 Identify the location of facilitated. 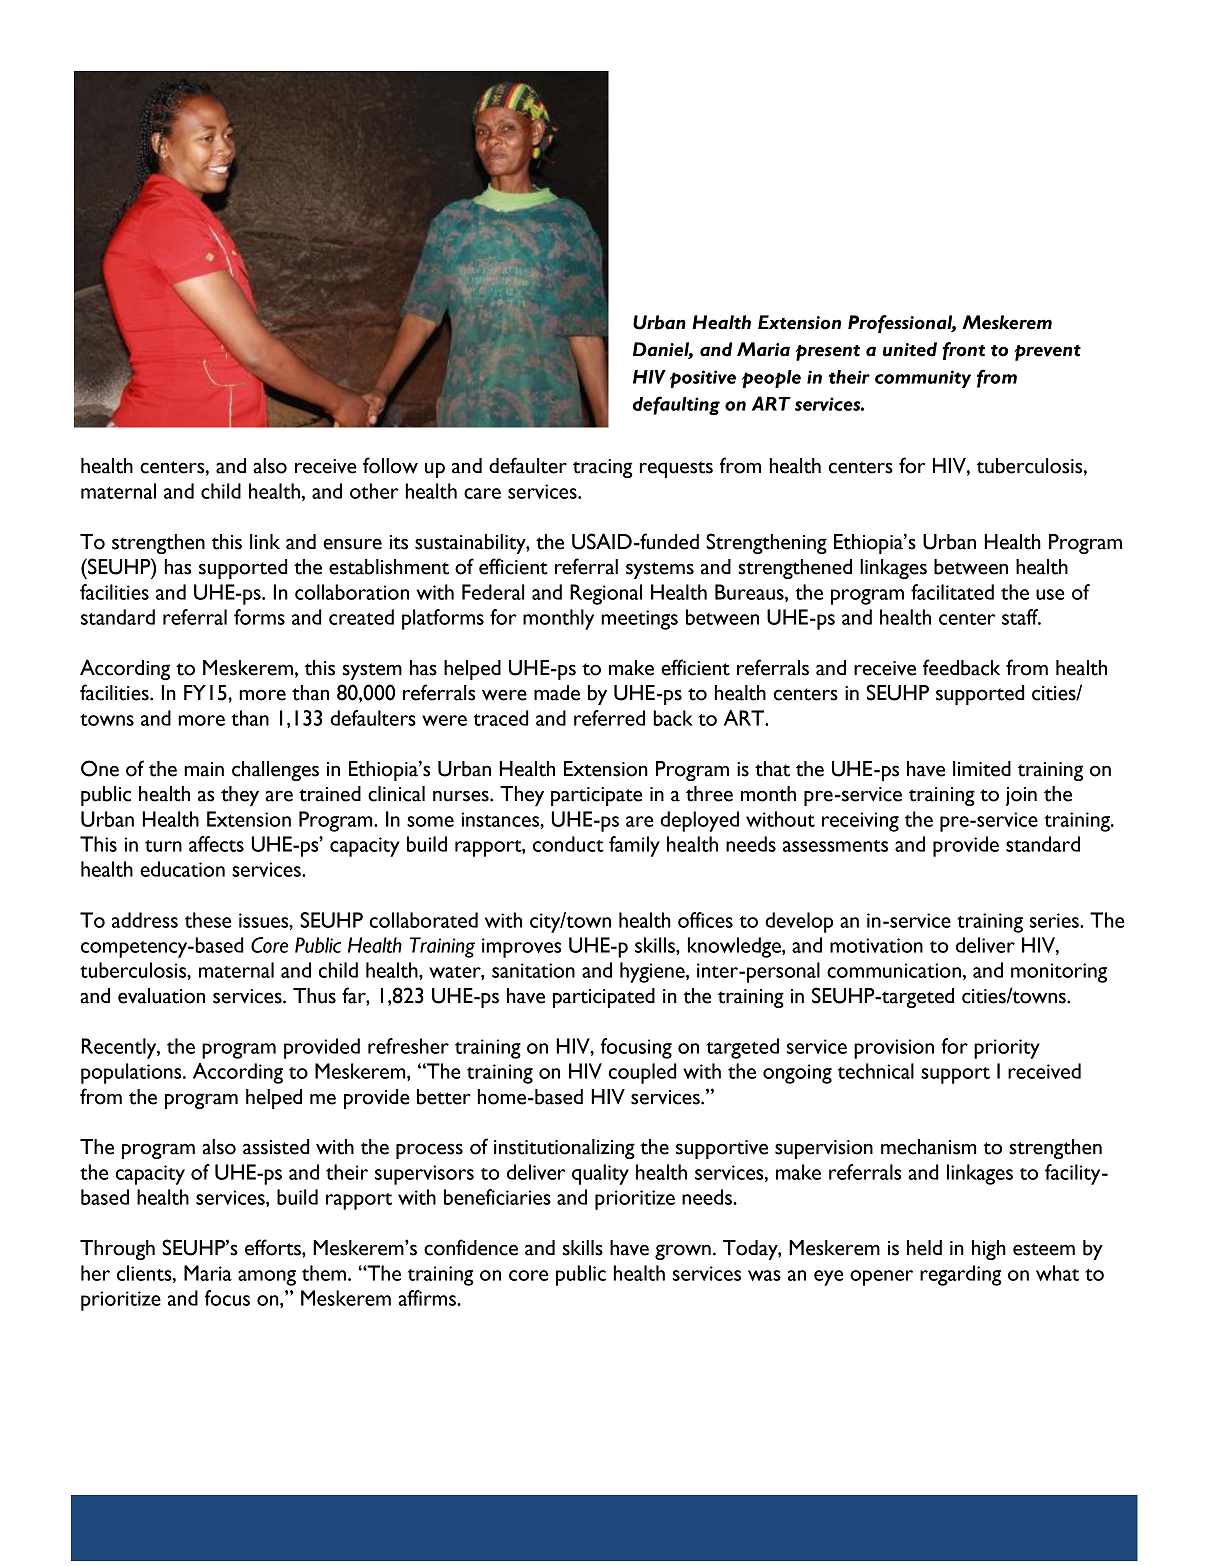
(952, 592).
